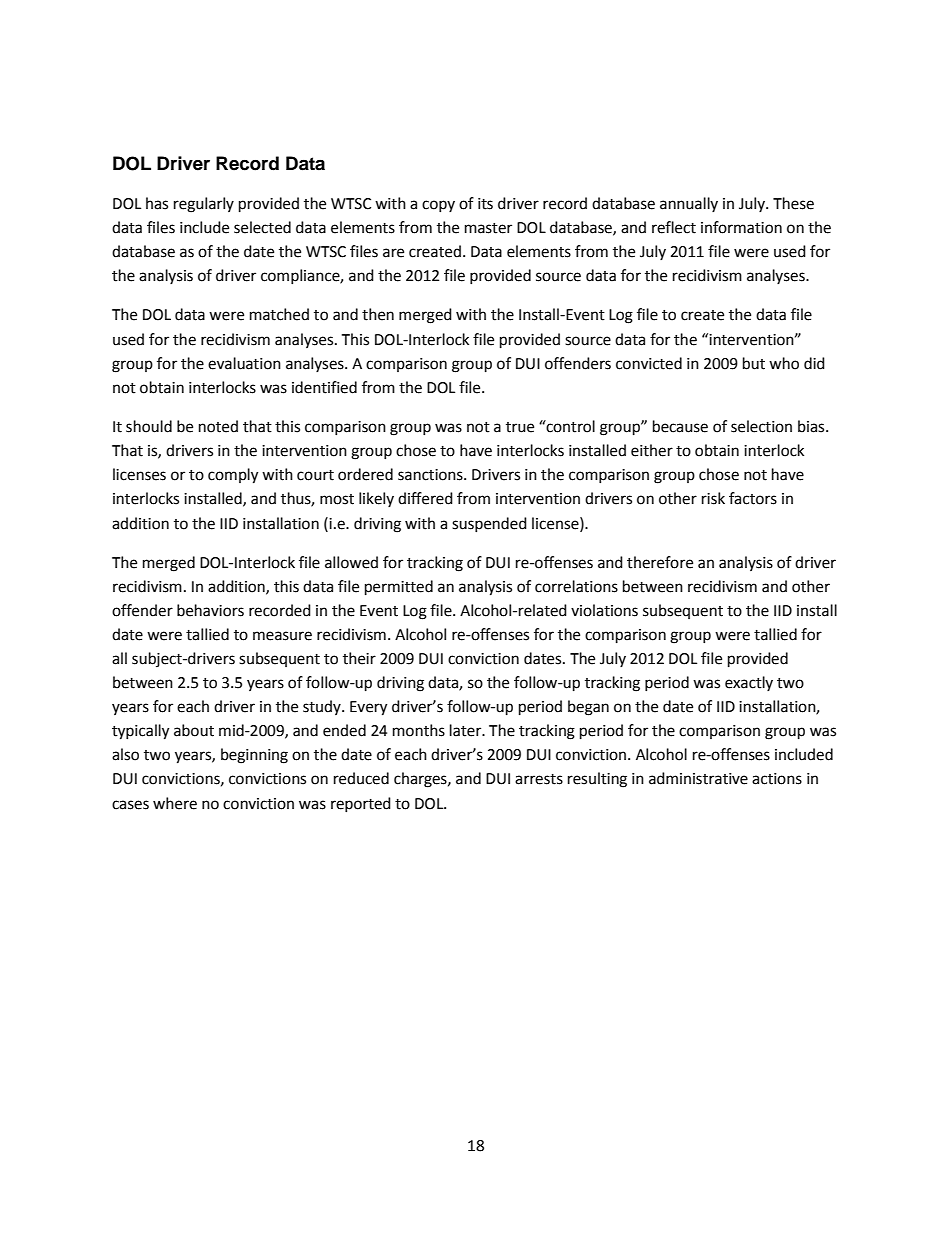 This screenshot has height=1233, width=952. Describe the element at coordinates (282, 636) in the screenshot. I see `measure` at that location.
